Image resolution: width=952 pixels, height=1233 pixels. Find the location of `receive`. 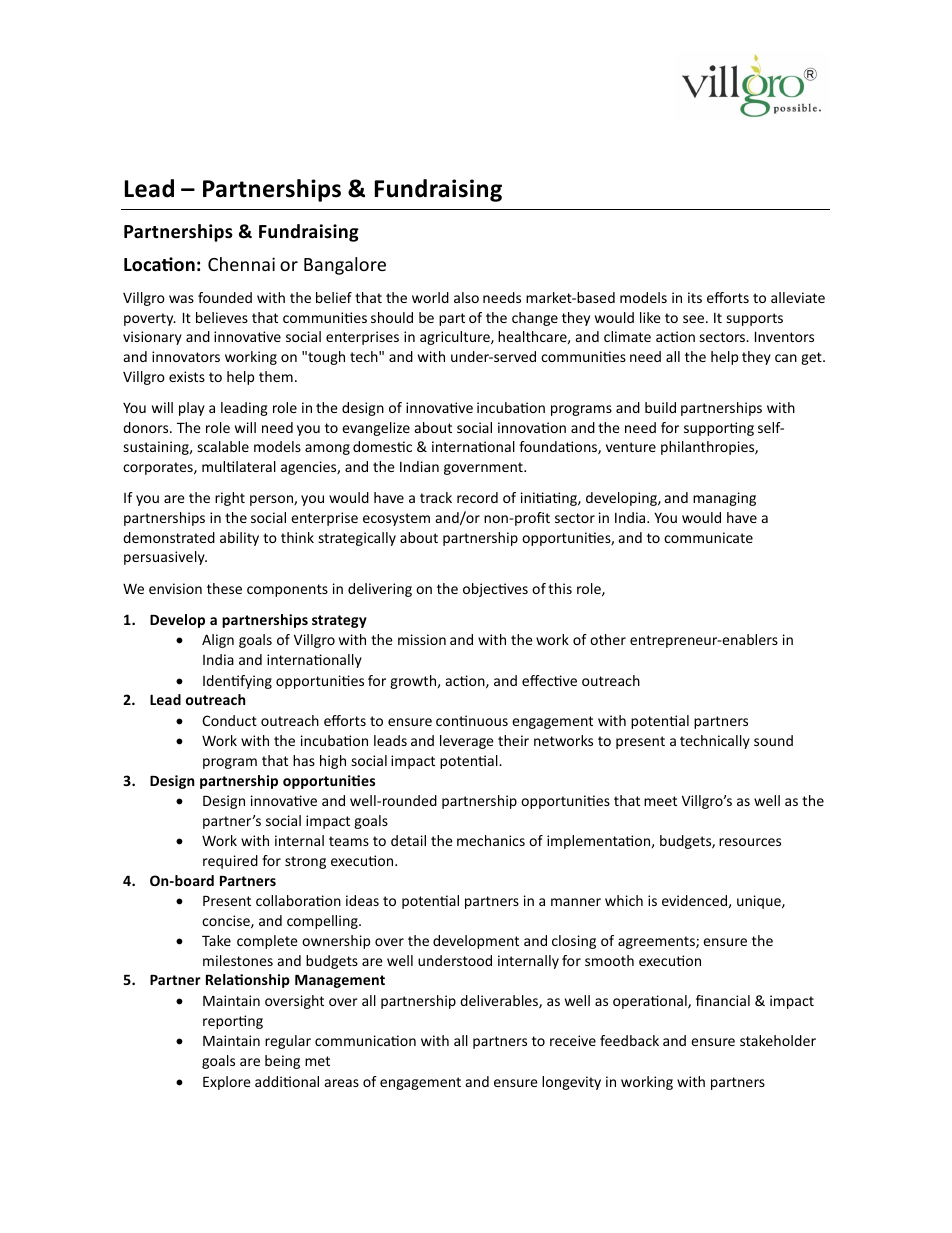

receive is located at coordinates (573, 1040).
